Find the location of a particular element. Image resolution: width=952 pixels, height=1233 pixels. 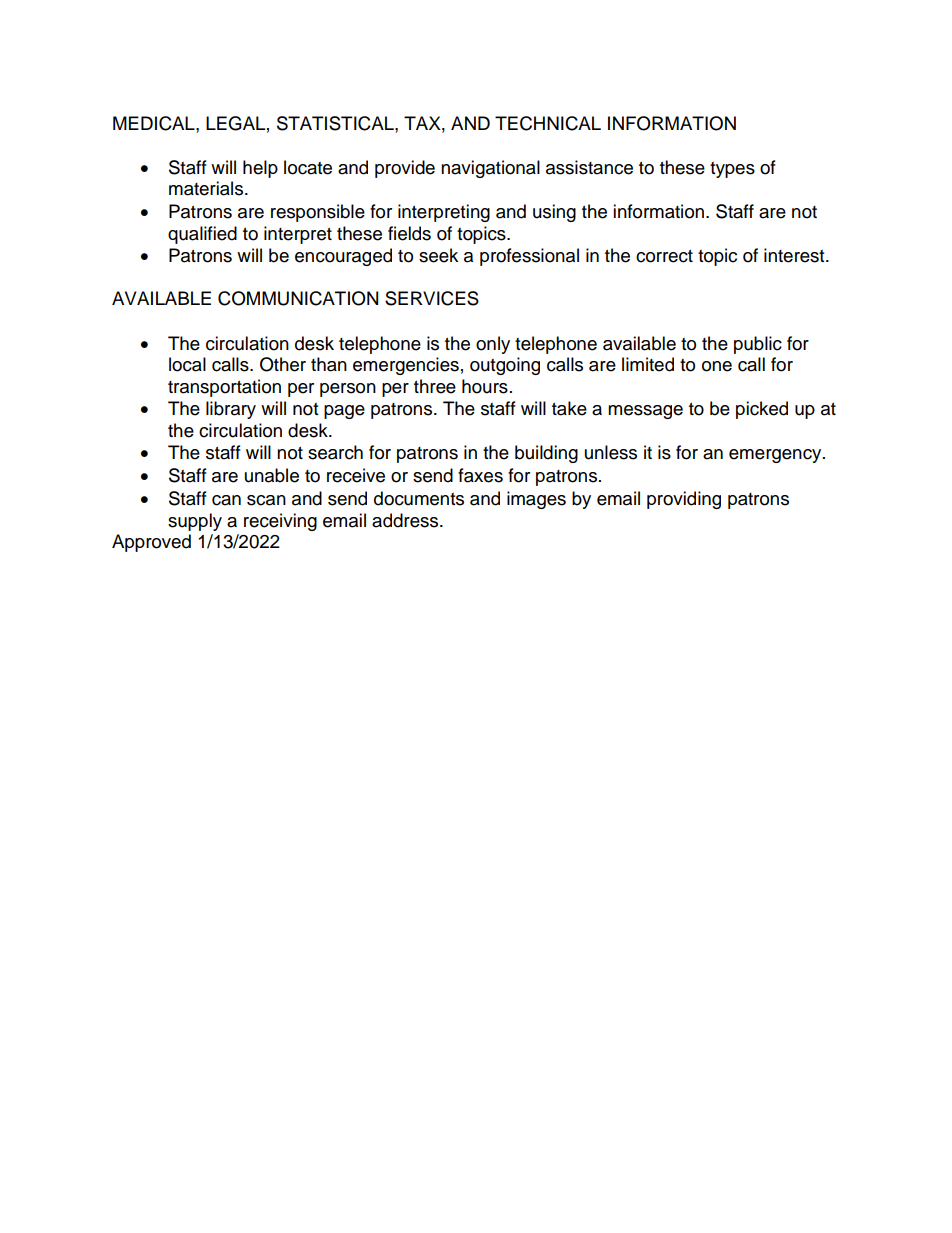

types is located at coordinates (732, 170).
